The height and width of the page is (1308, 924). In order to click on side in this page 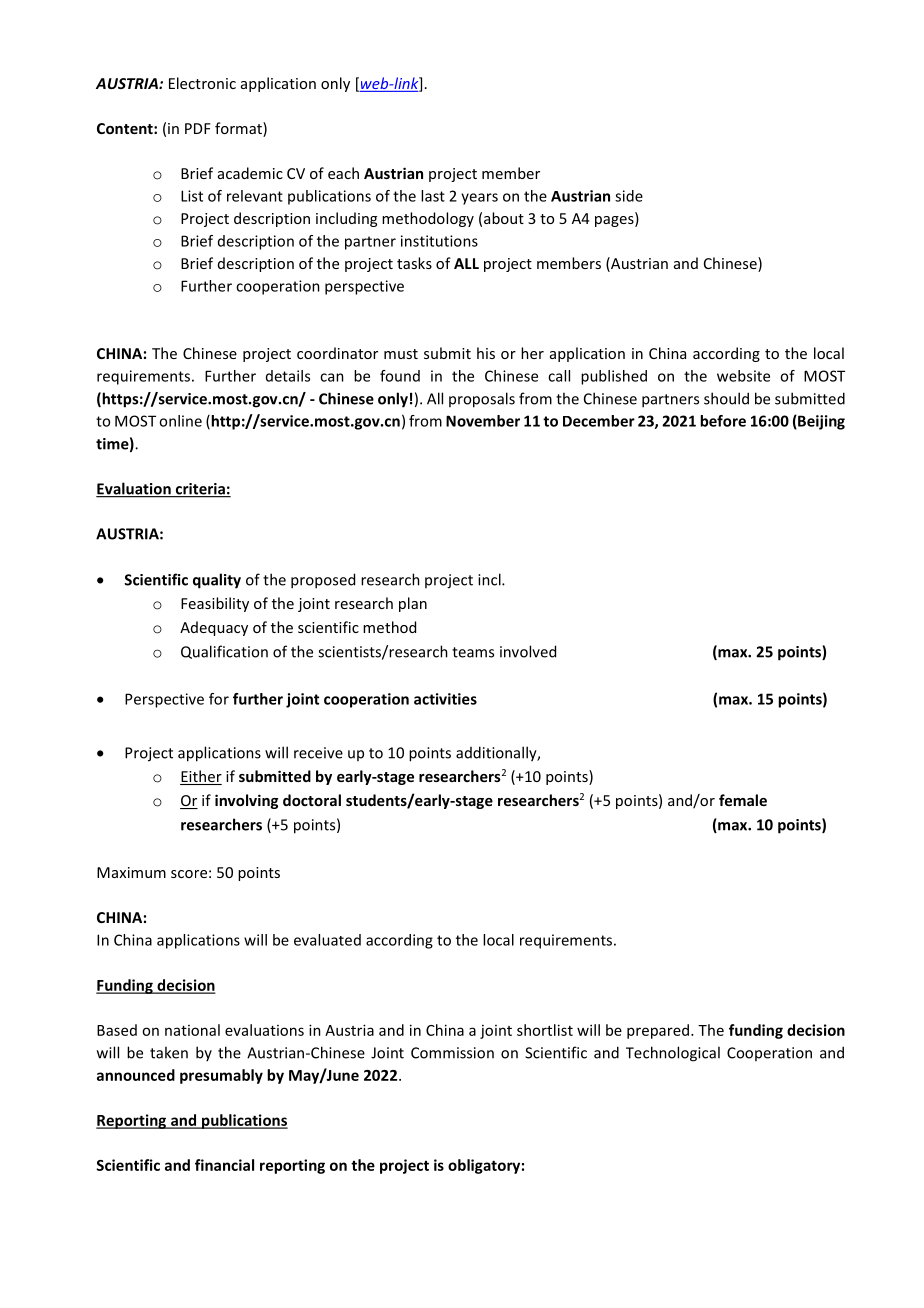, I will do `click(629, 196)`.
